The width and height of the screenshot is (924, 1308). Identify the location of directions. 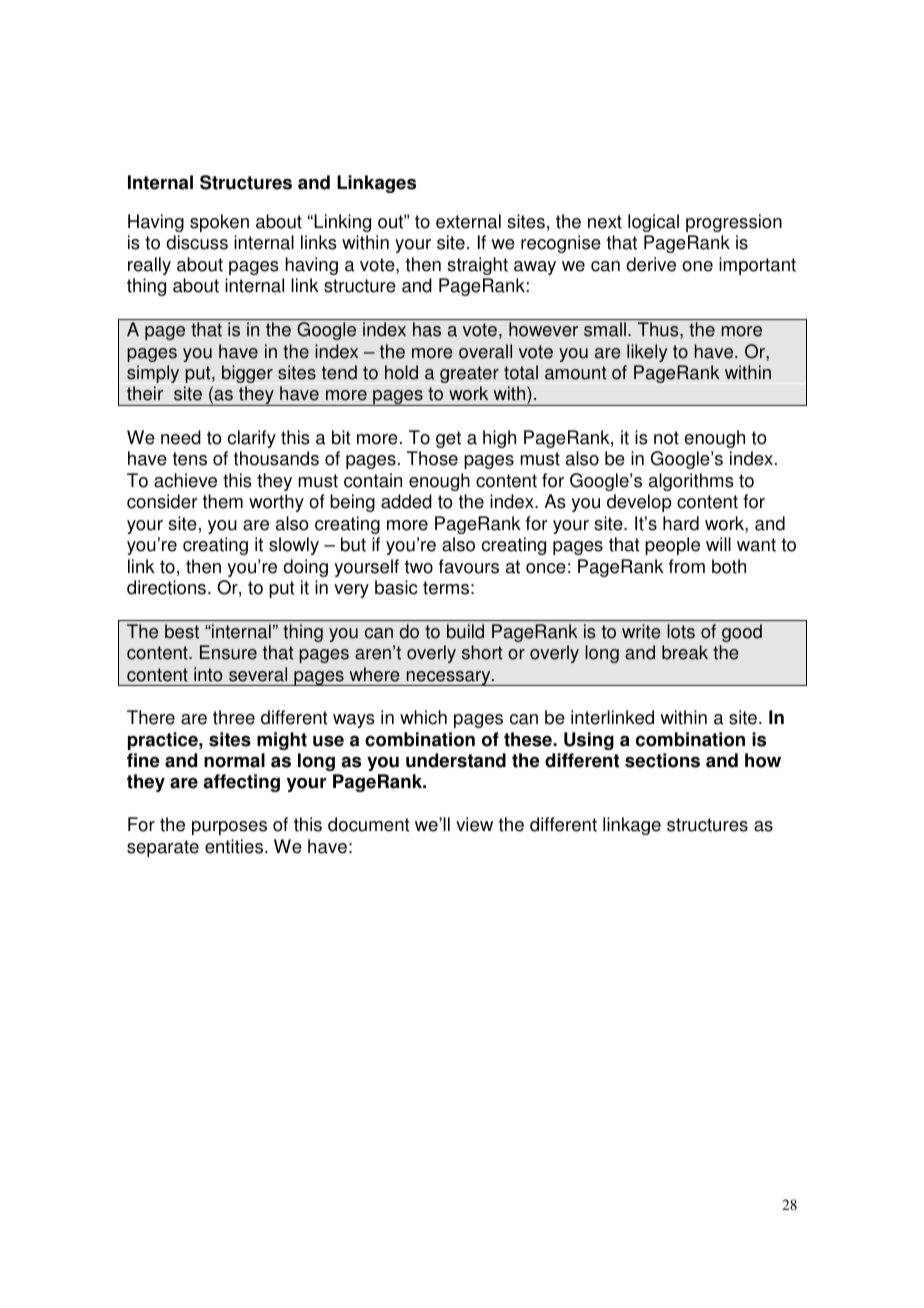
(168, 587).
